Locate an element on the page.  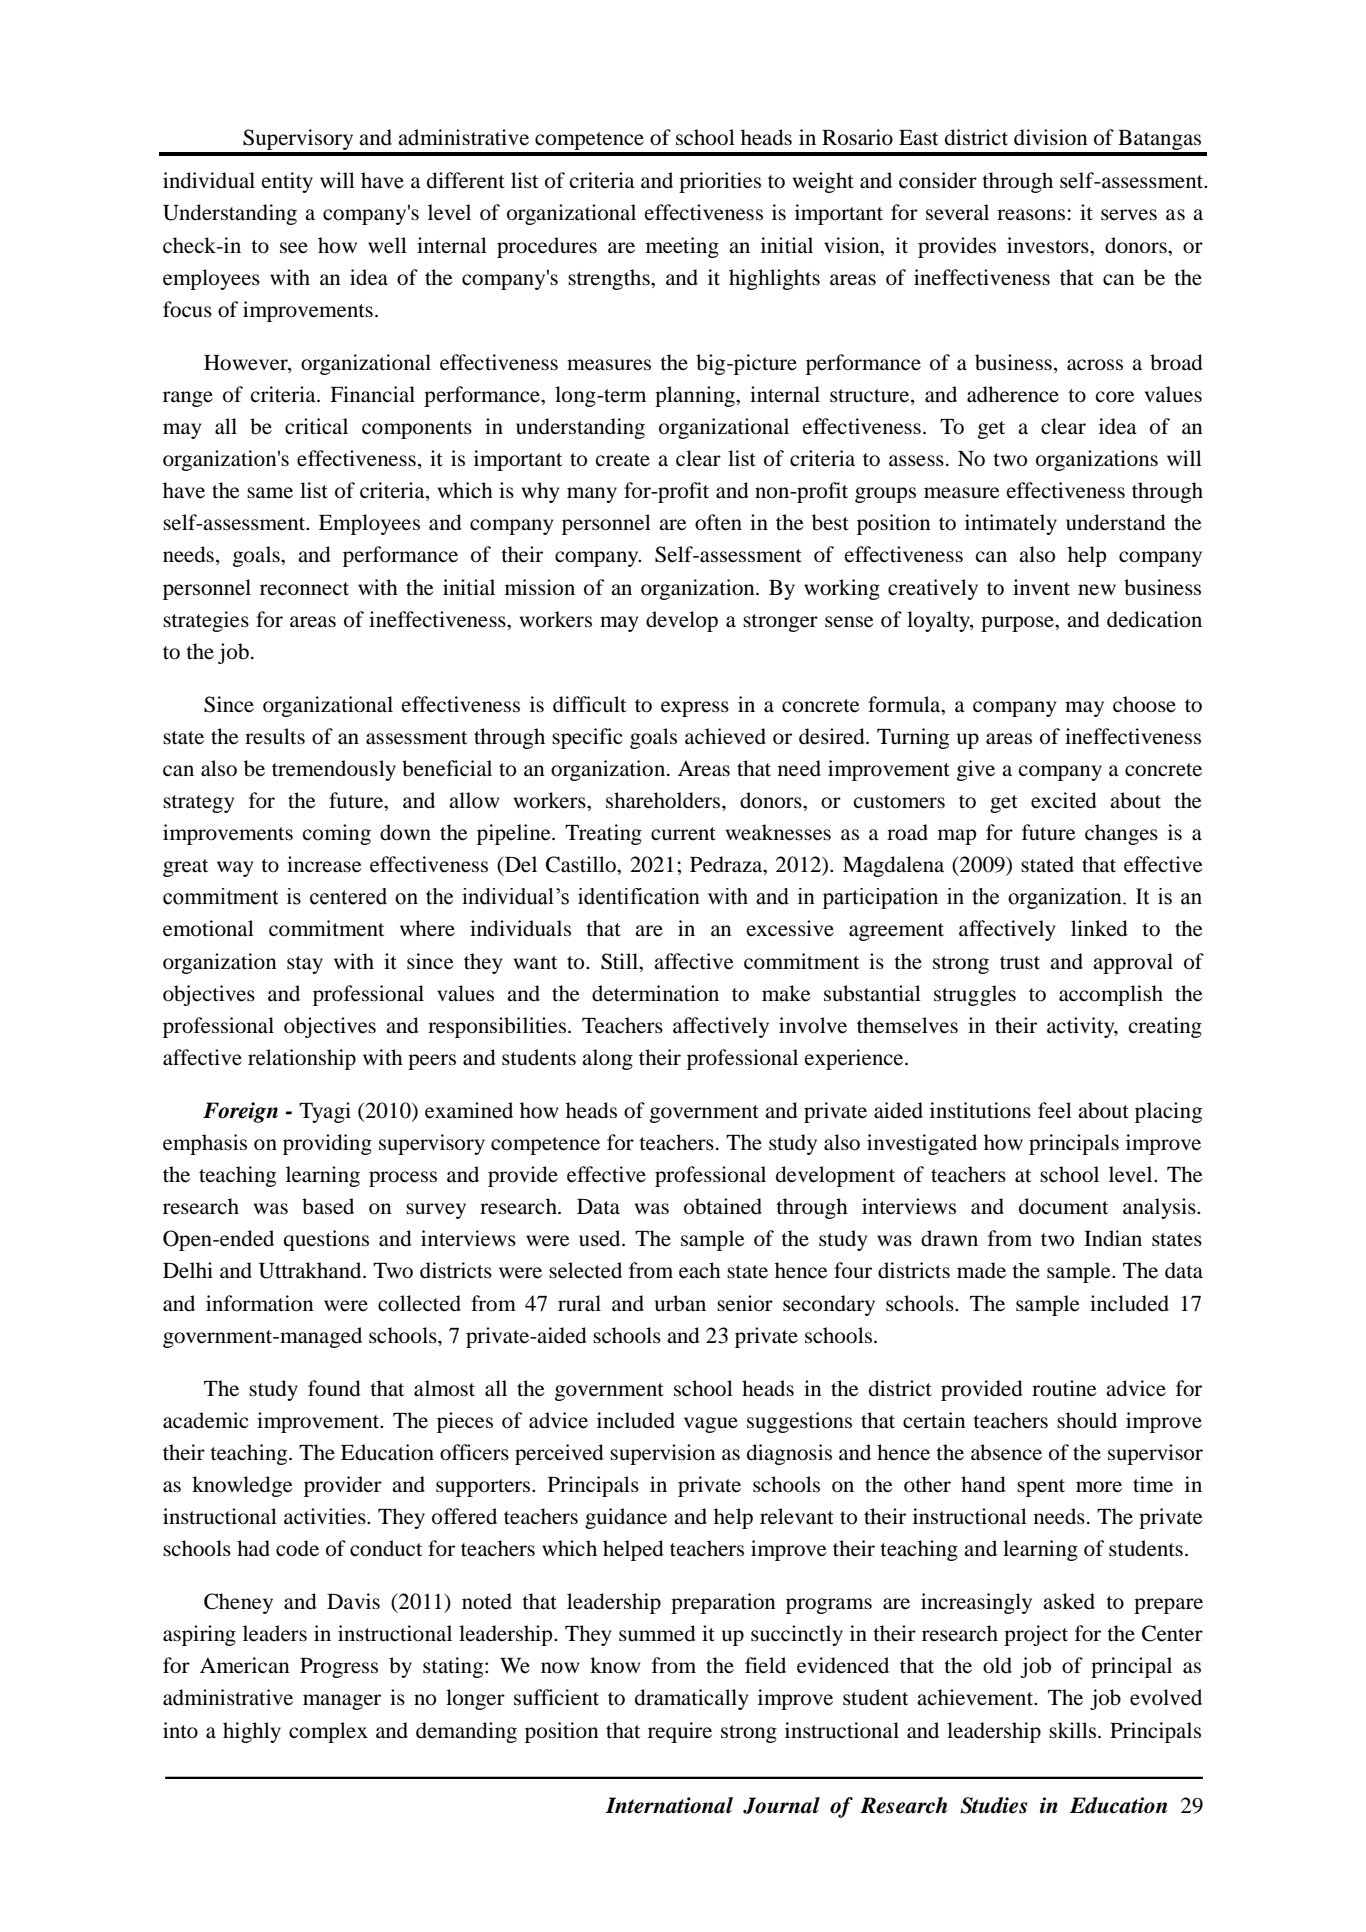
entity is located at coordinates (287, 182).
